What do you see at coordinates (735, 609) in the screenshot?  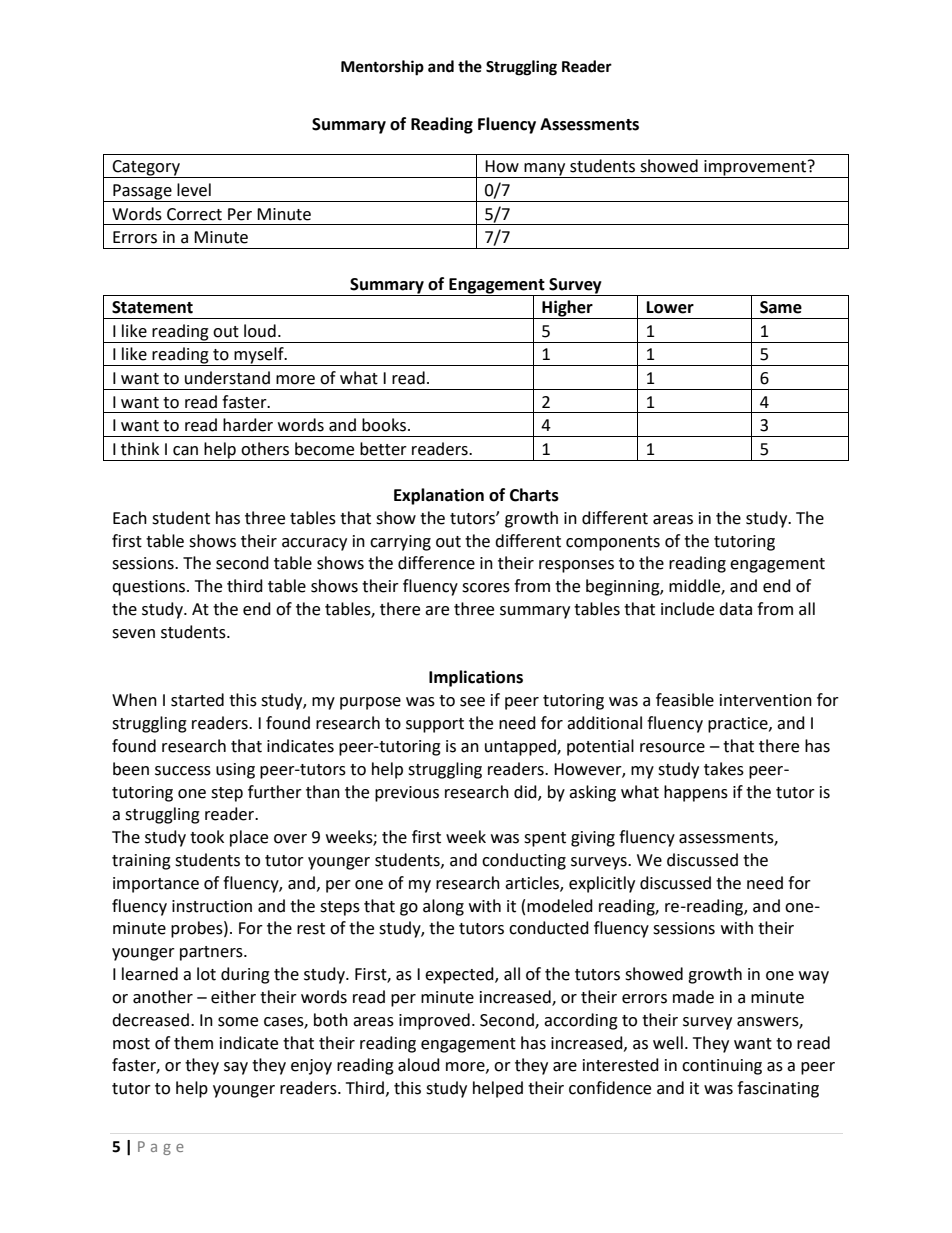 I see `data` at bounding box center [735, 609].
